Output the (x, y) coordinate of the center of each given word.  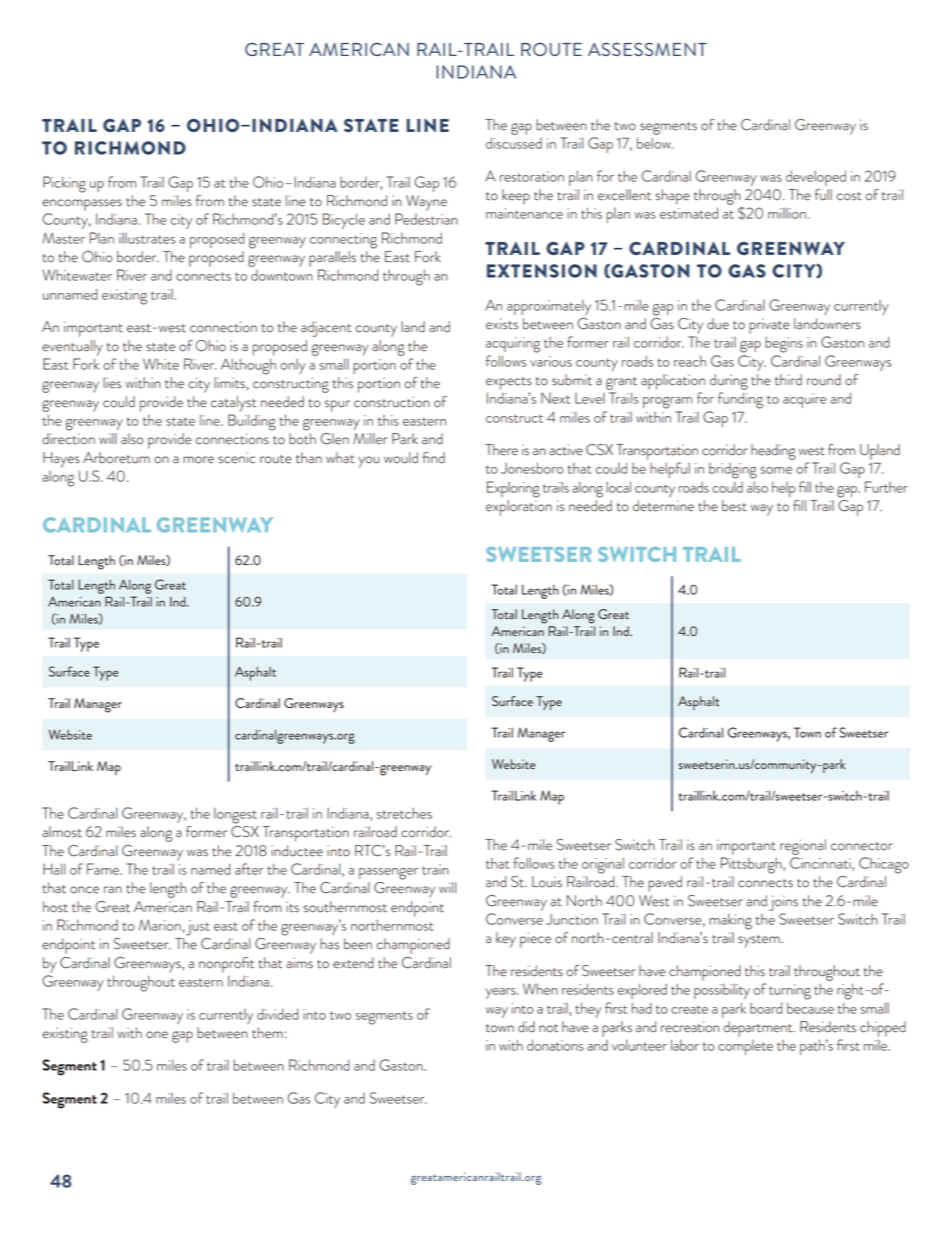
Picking (64, 184)
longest (235, 816)
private (769, 326)
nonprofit (226, 965)
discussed (514, 143)
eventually (72, 348)
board (766, 1008)
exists (502, 324)
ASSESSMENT (647, 49)
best (734, 506)
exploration (519, 508)
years (501, 993)
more (198, 460)
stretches (404, 813)
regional (803, 847)
